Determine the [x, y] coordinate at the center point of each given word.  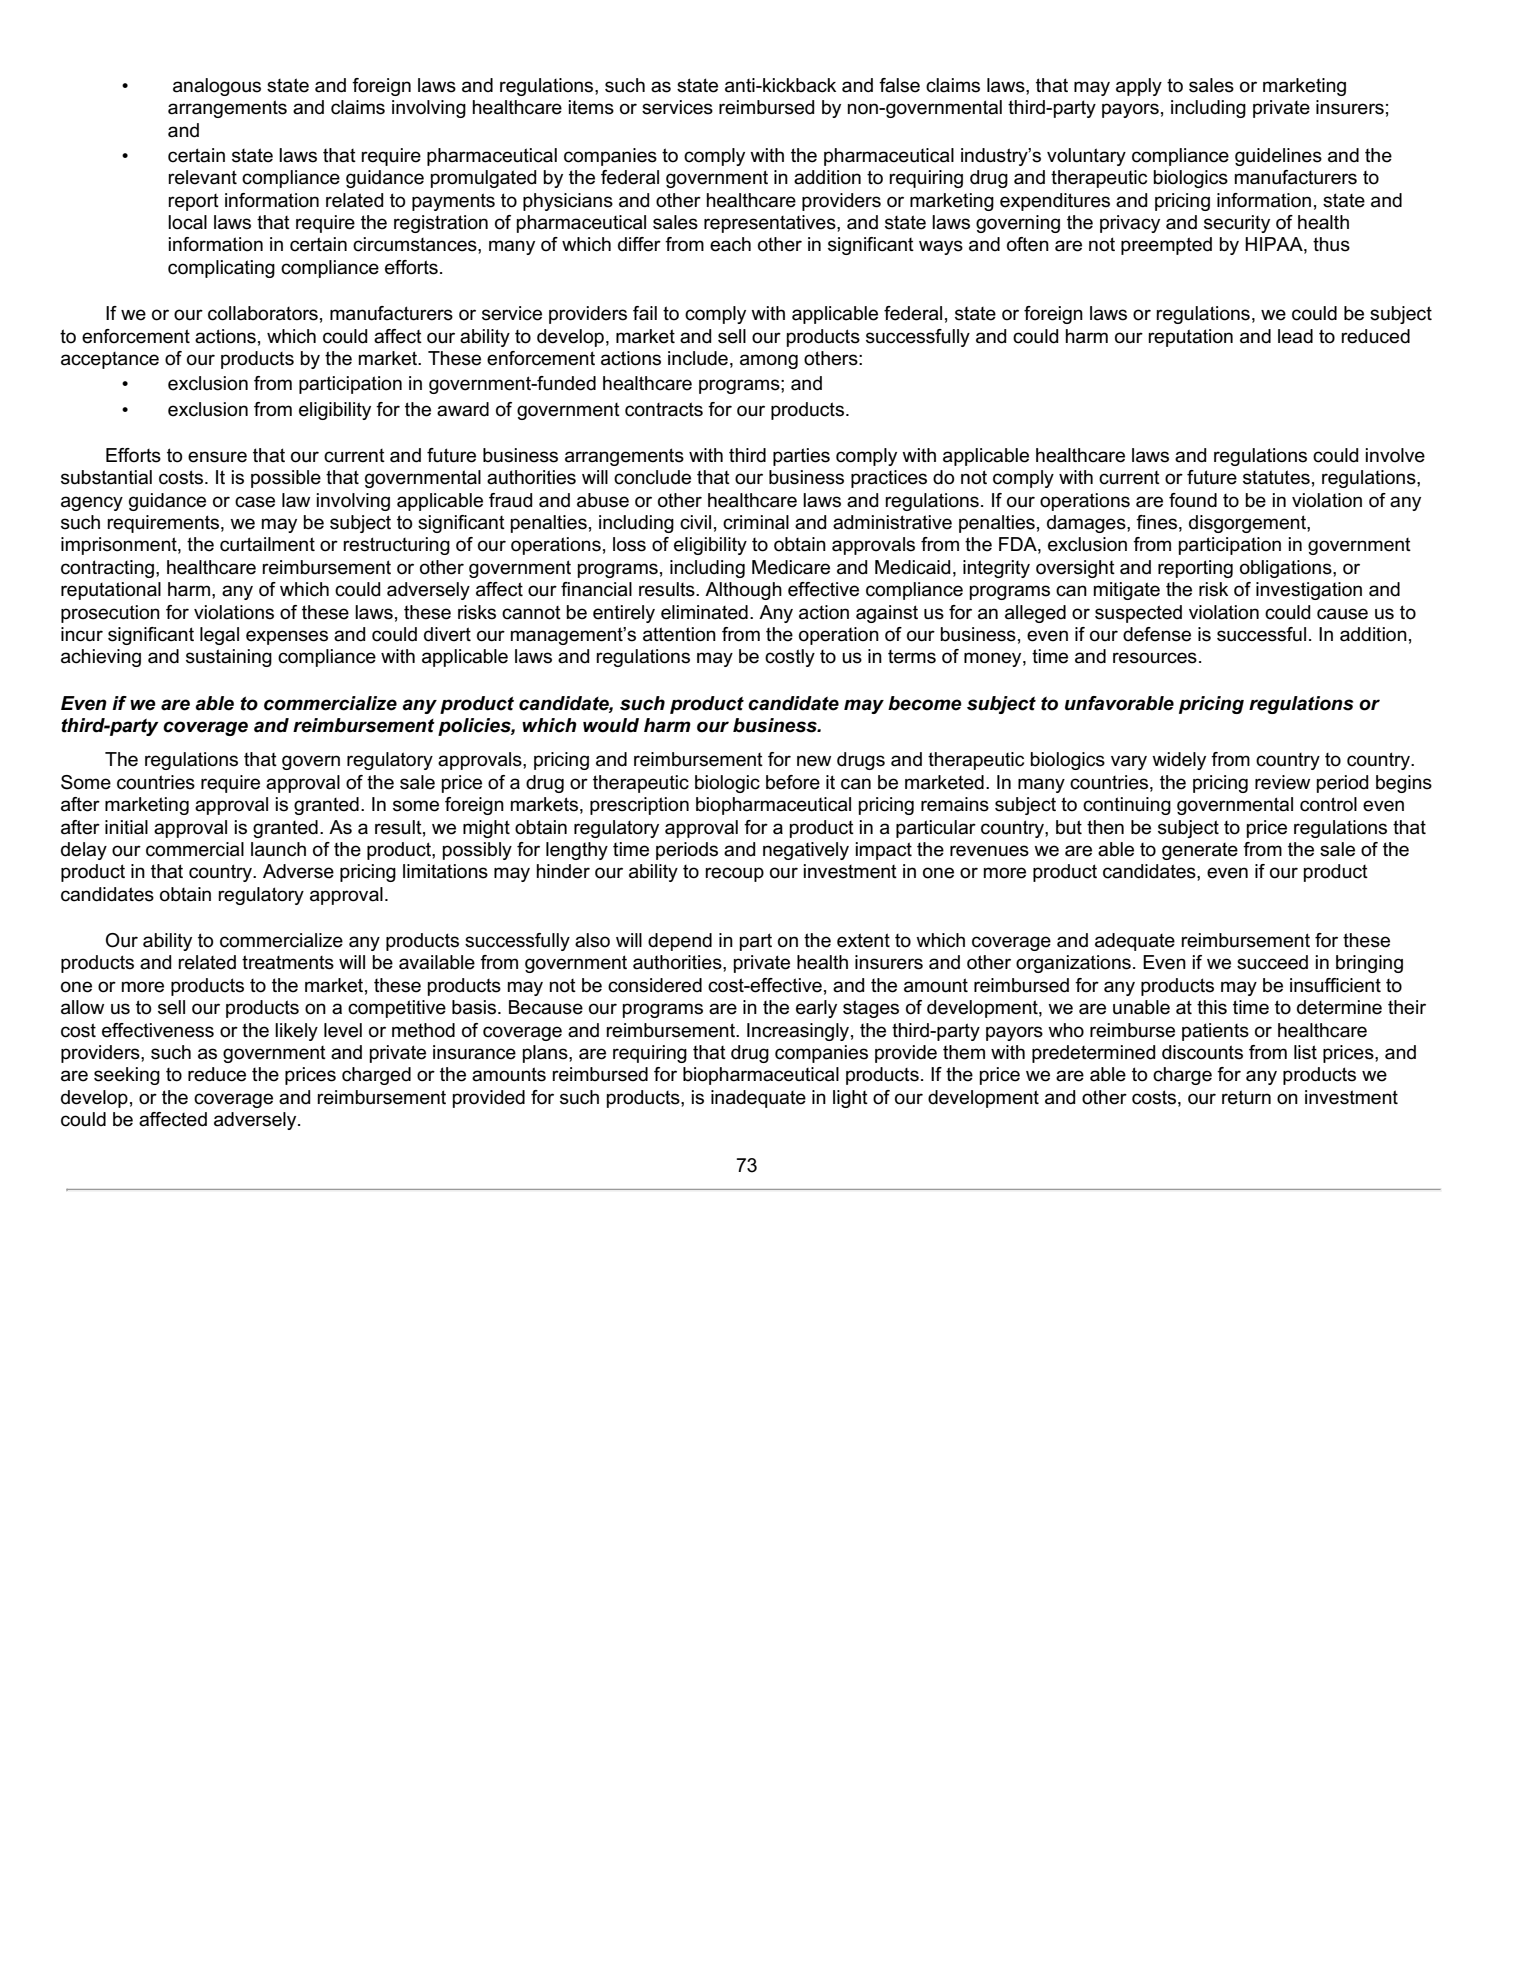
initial [126, 827]
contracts [664, 409]
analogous [217, 87]
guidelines [1278, 157]
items [591, 107]
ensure [217, 457]
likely [296, 1032]
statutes [1276, 477]
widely [1179, 761]
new [814, 761]
